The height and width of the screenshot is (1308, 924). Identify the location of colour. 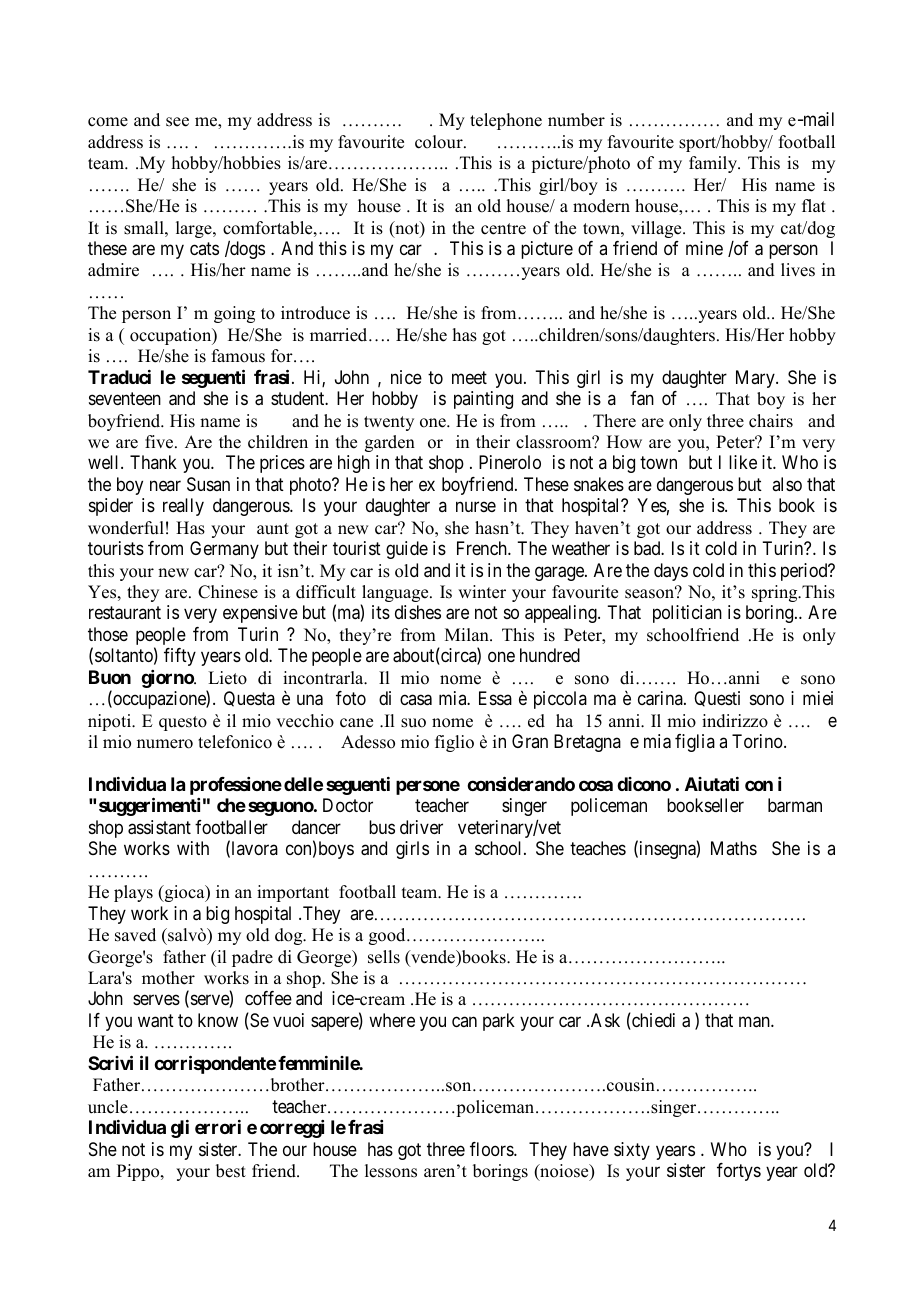
(440, 142).
